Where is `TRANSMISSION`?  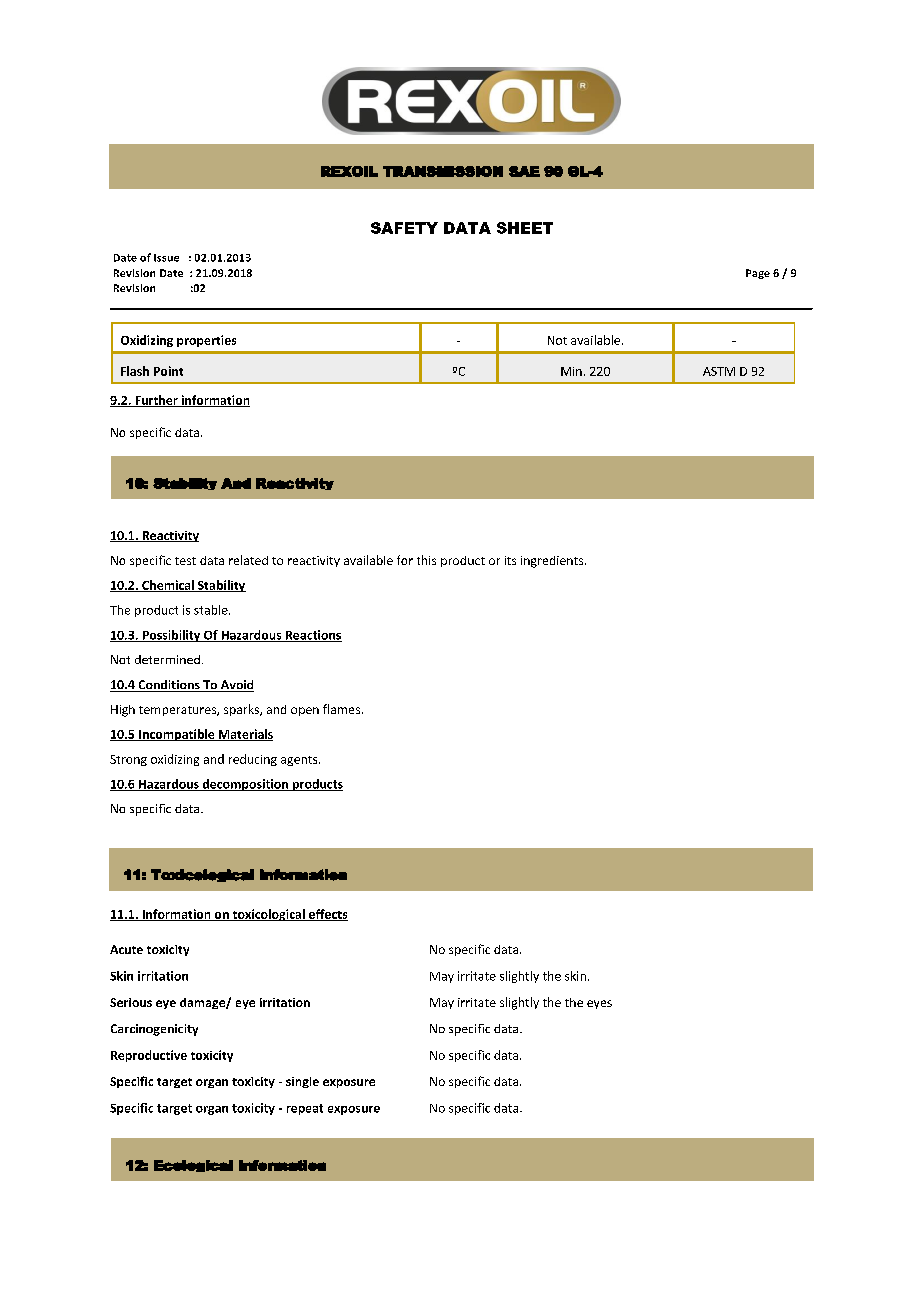
TRANSMISSION is located at coordinates (443, 171).
